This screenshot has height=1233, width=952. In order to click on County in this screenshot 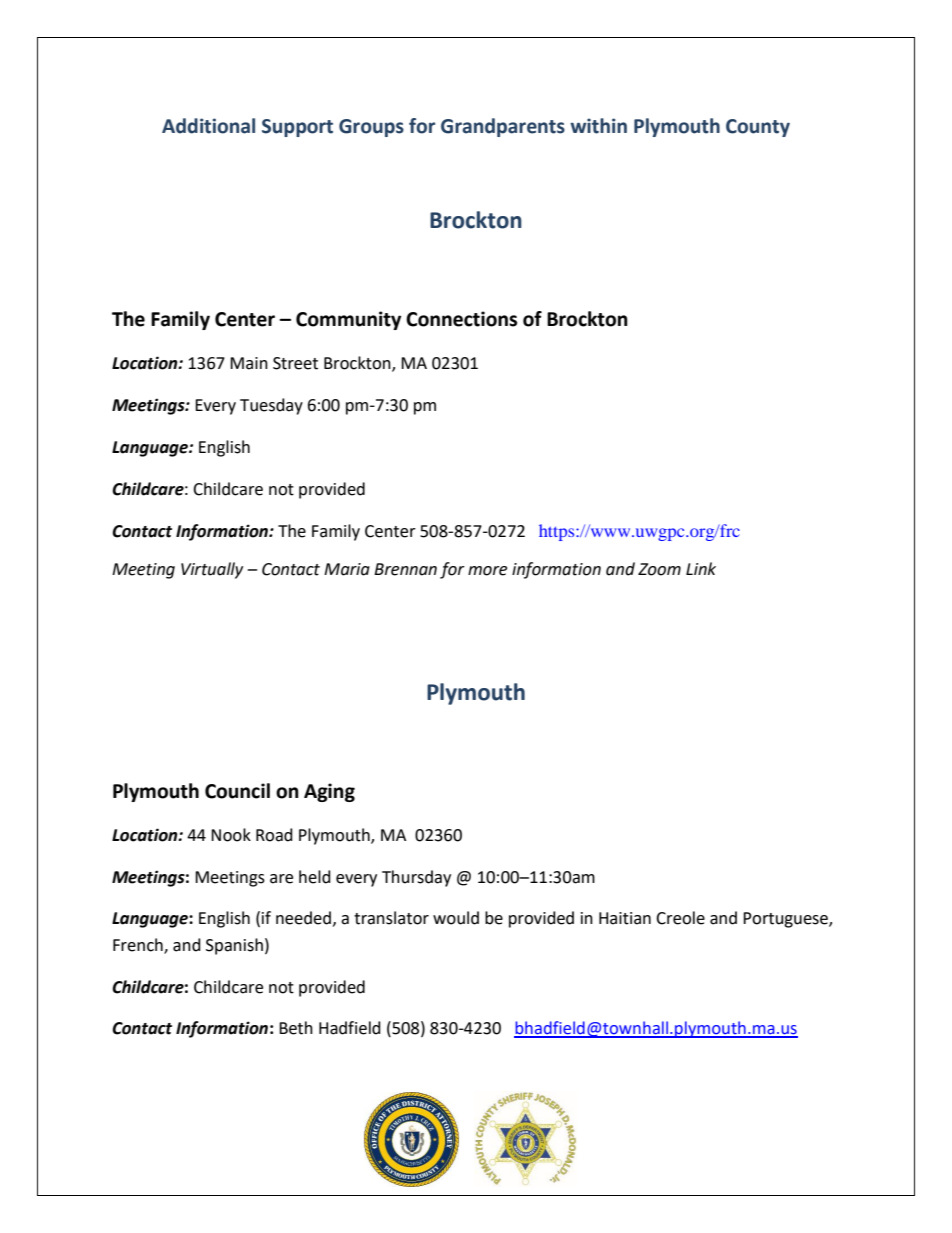, I will do `click(758, 128)`.
